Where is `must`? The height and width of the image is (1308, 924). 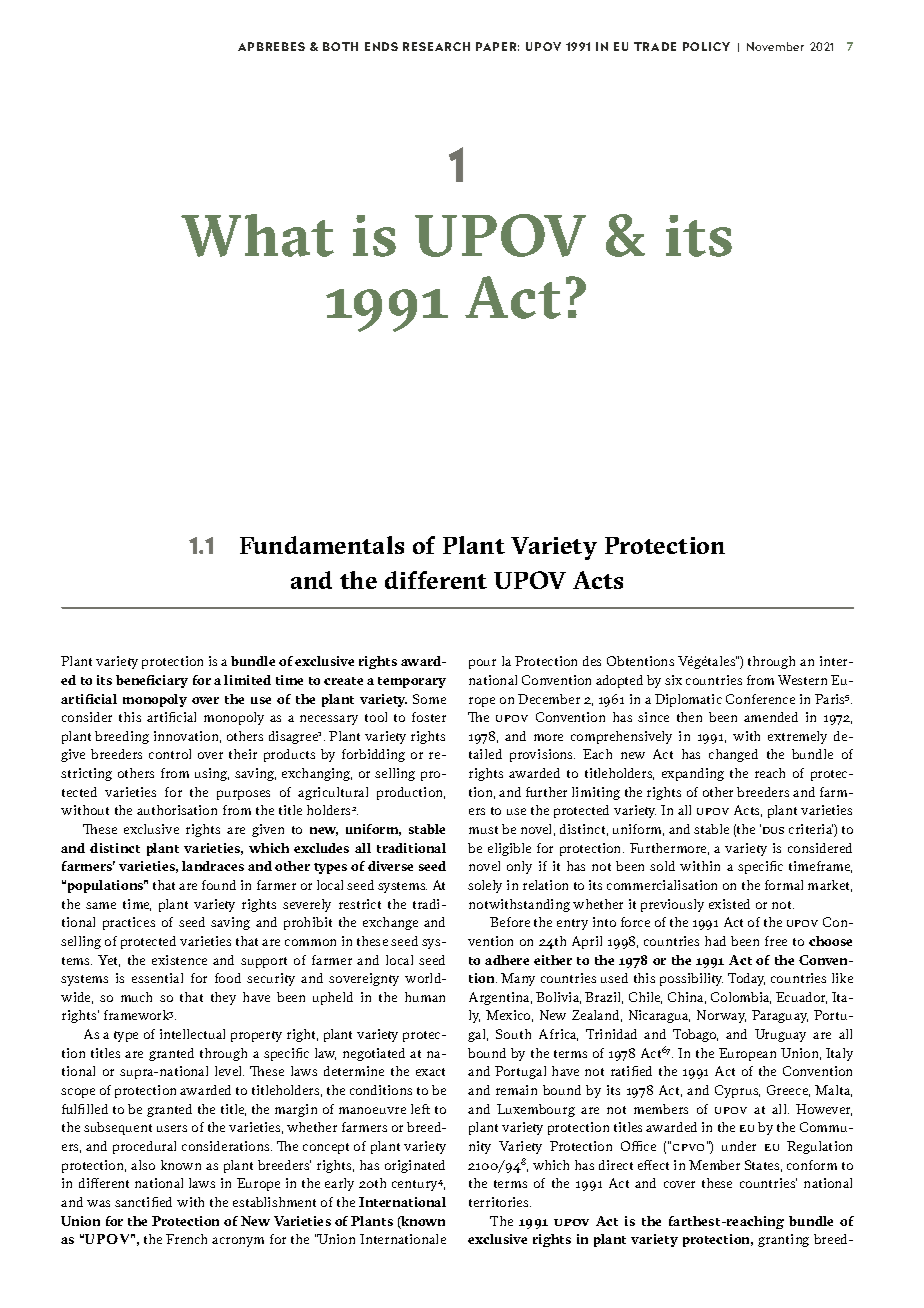 must is located at coordinates (483, 830).
